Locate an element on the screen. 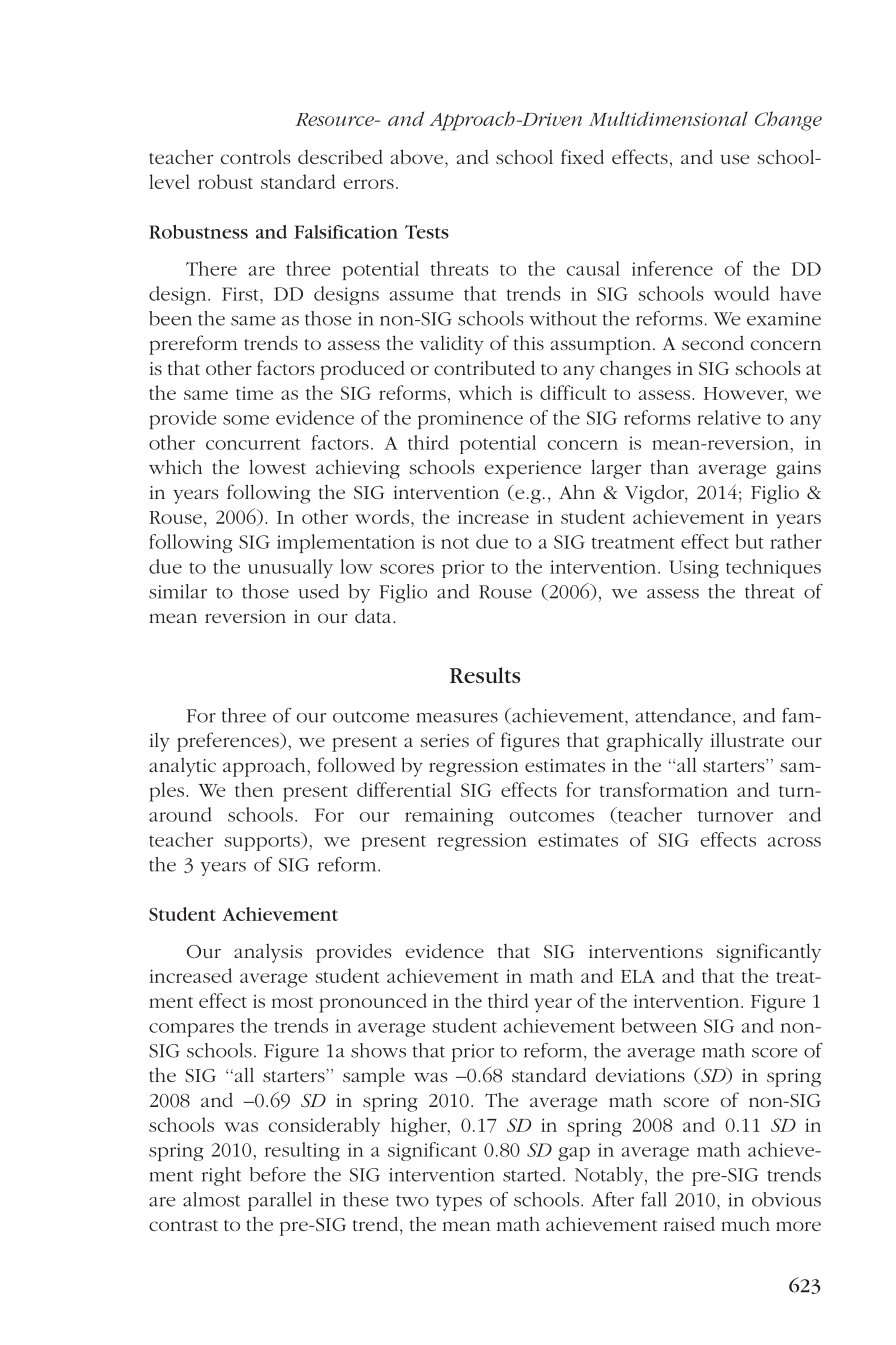 The image size is (896, 1345). Results is located at coordinates (485, 675).
